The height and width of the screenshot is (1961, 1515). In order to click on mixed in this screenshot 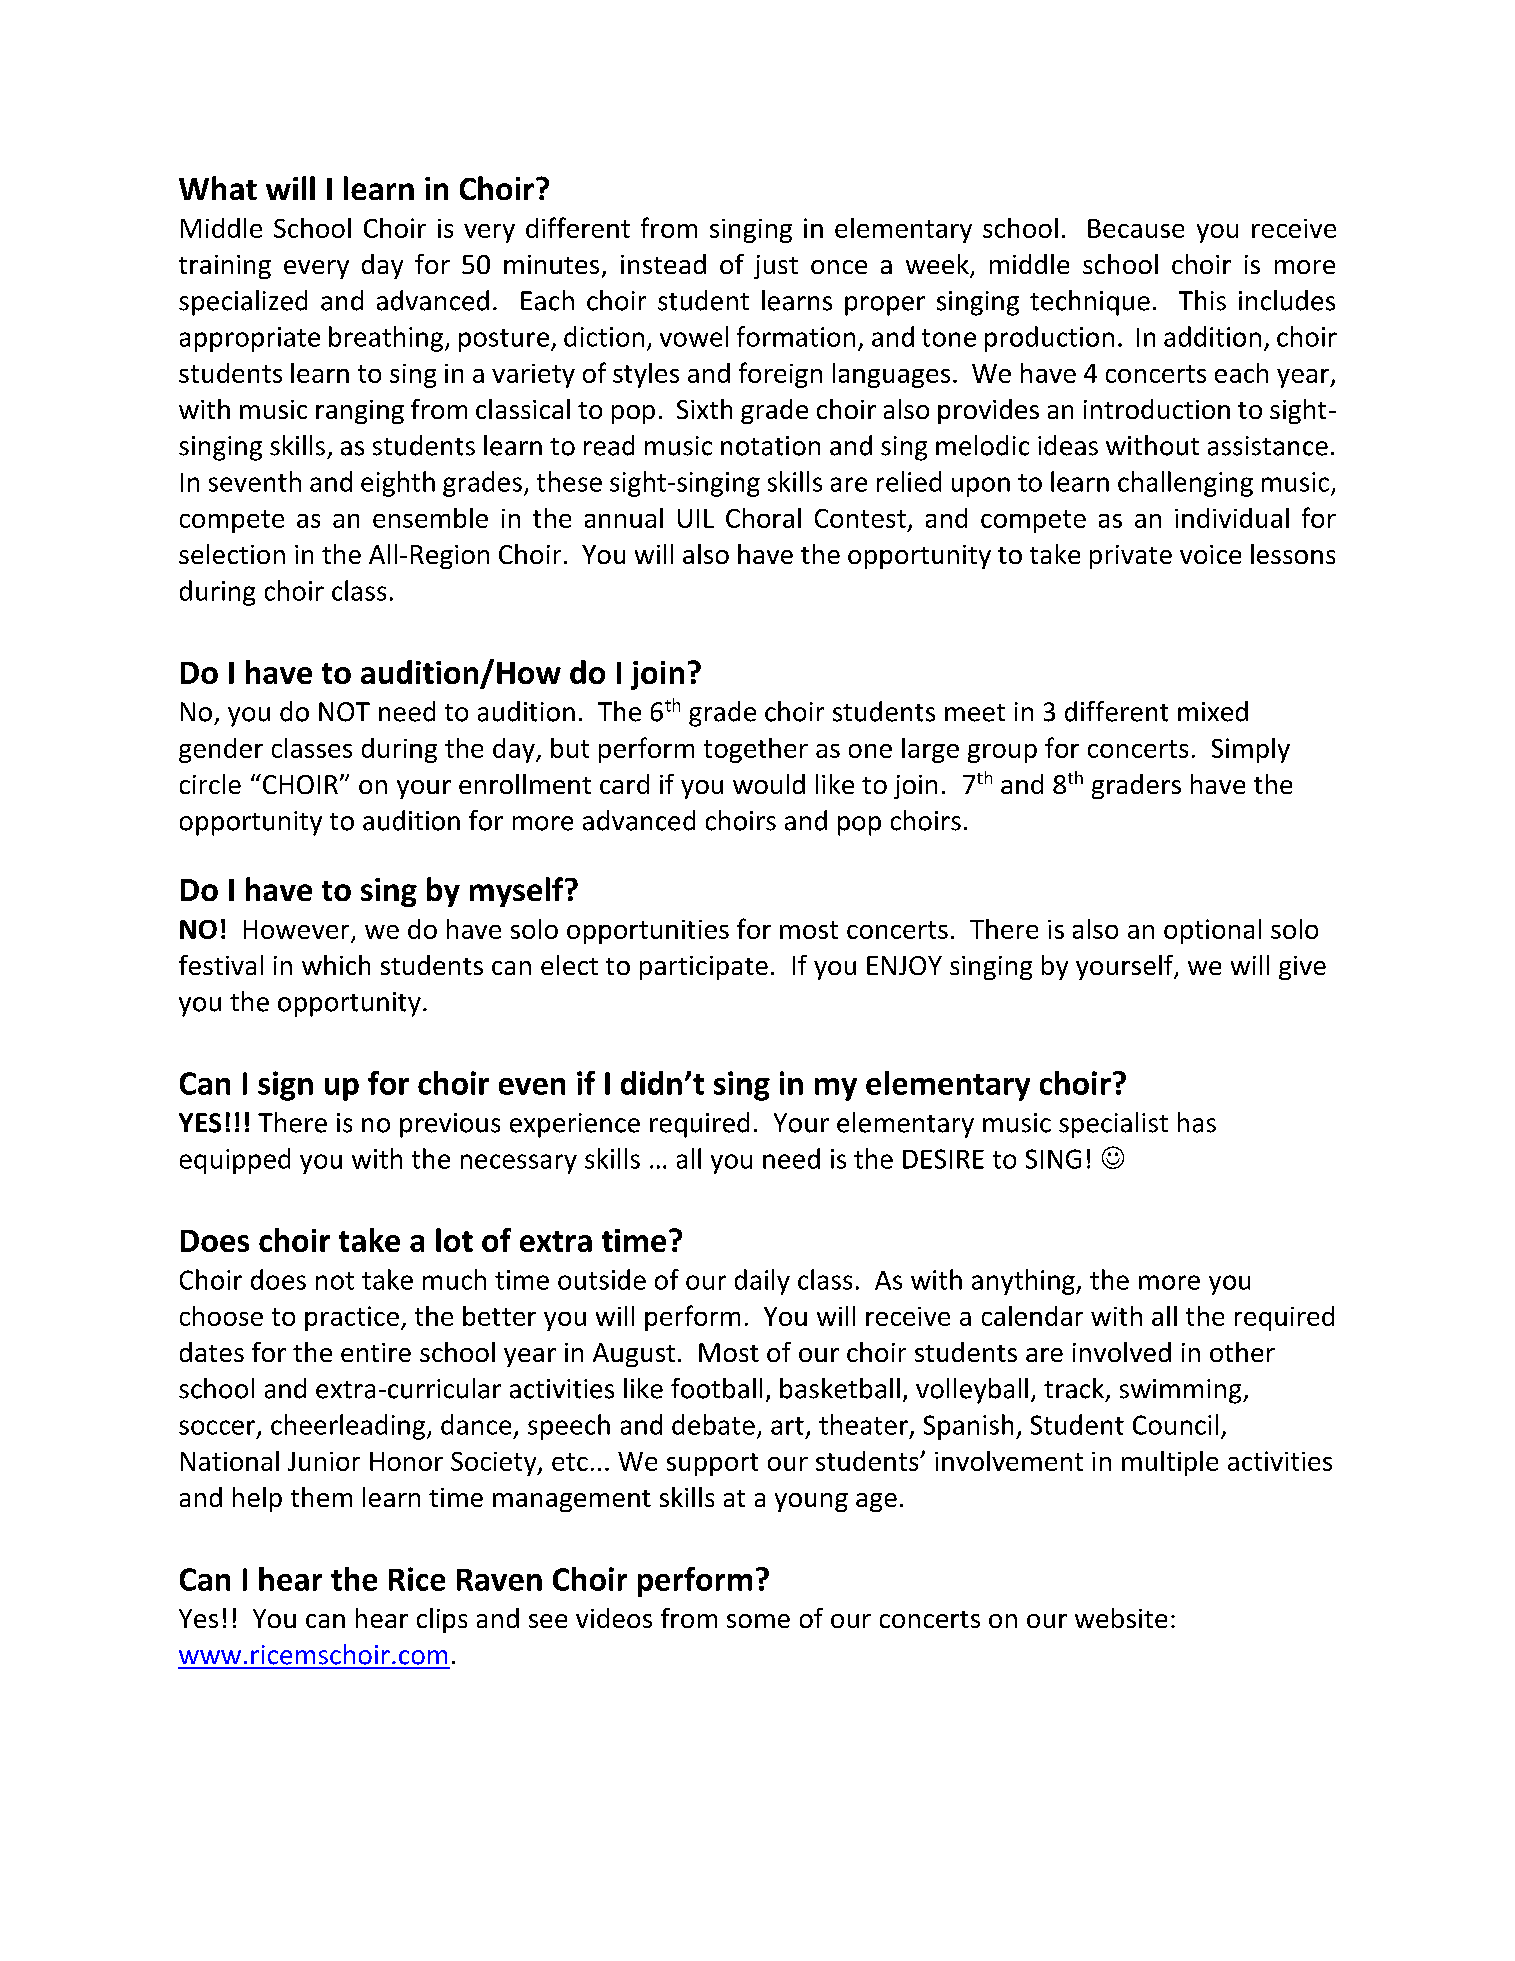, I will do `click(1213, 711)`.
